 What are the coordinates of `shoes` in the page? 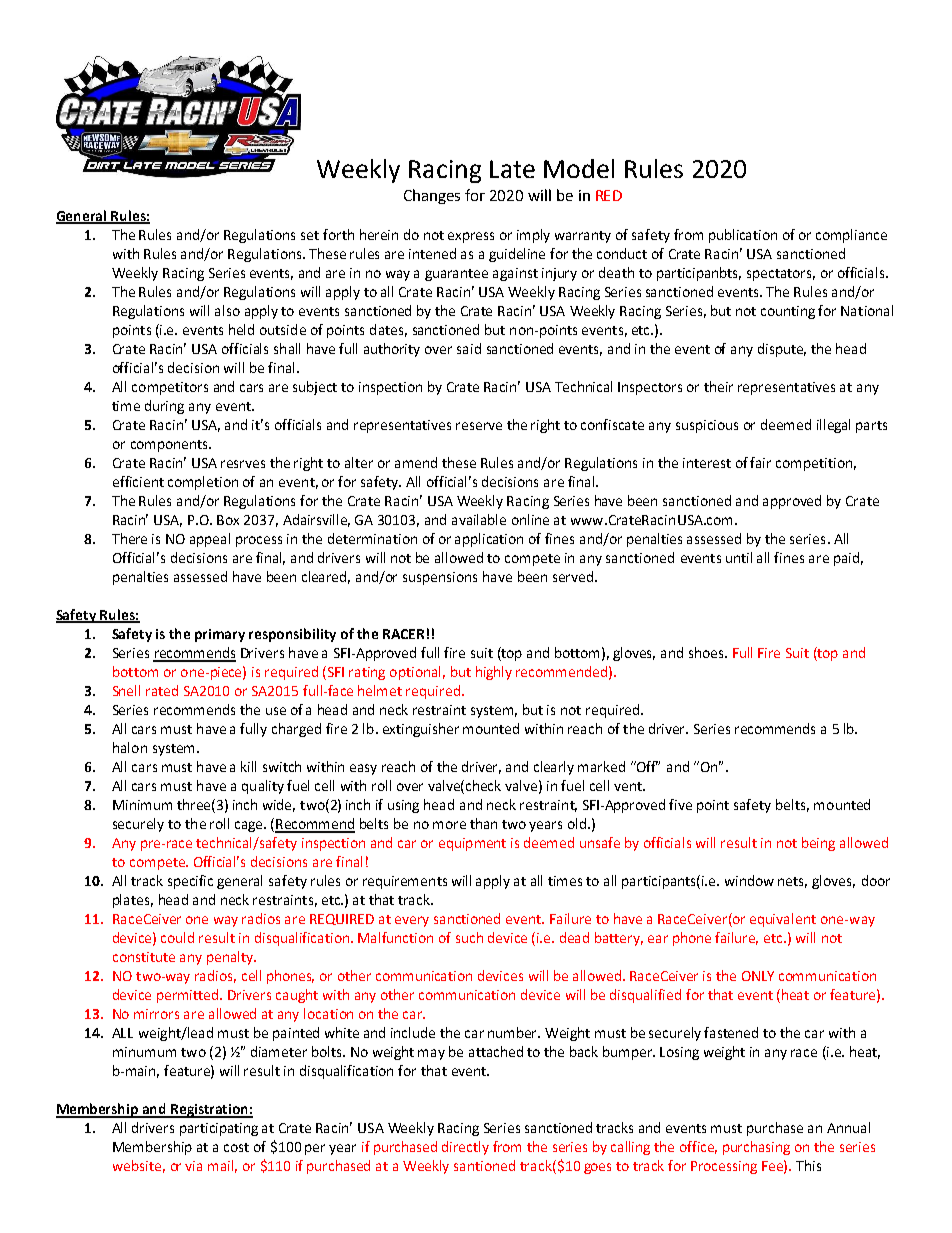 It's located at (707, 652).
